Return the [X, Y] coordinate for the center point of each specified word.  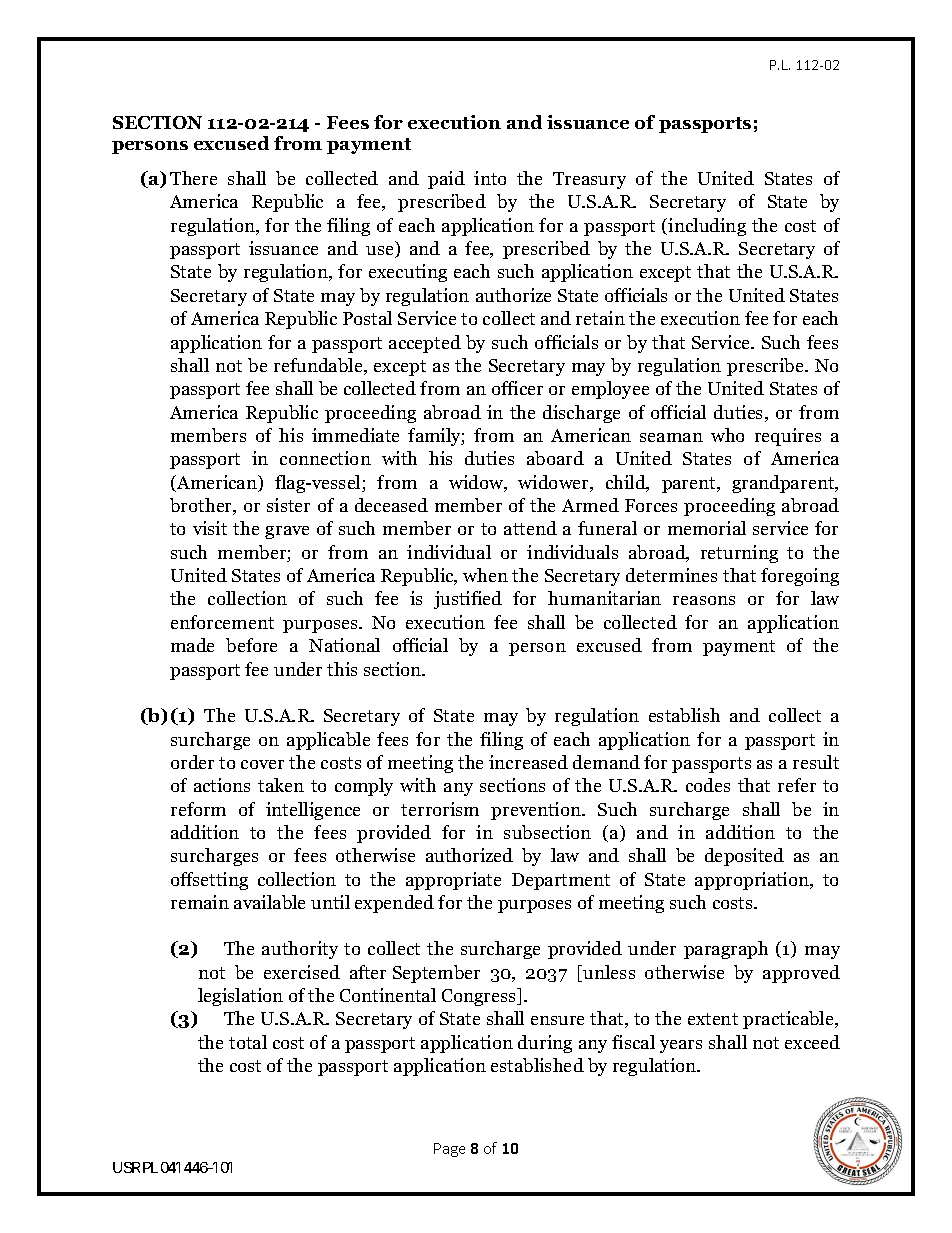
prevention [537, 811]
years [681, 1046]
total [248, 1042]
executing [408, 273]
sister [288, 505]
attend [530, 528]
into [490, 178]
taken [281, 785]
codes [708, 785]
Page [449, 1150]
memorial [707, 528]
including [707, 227]
